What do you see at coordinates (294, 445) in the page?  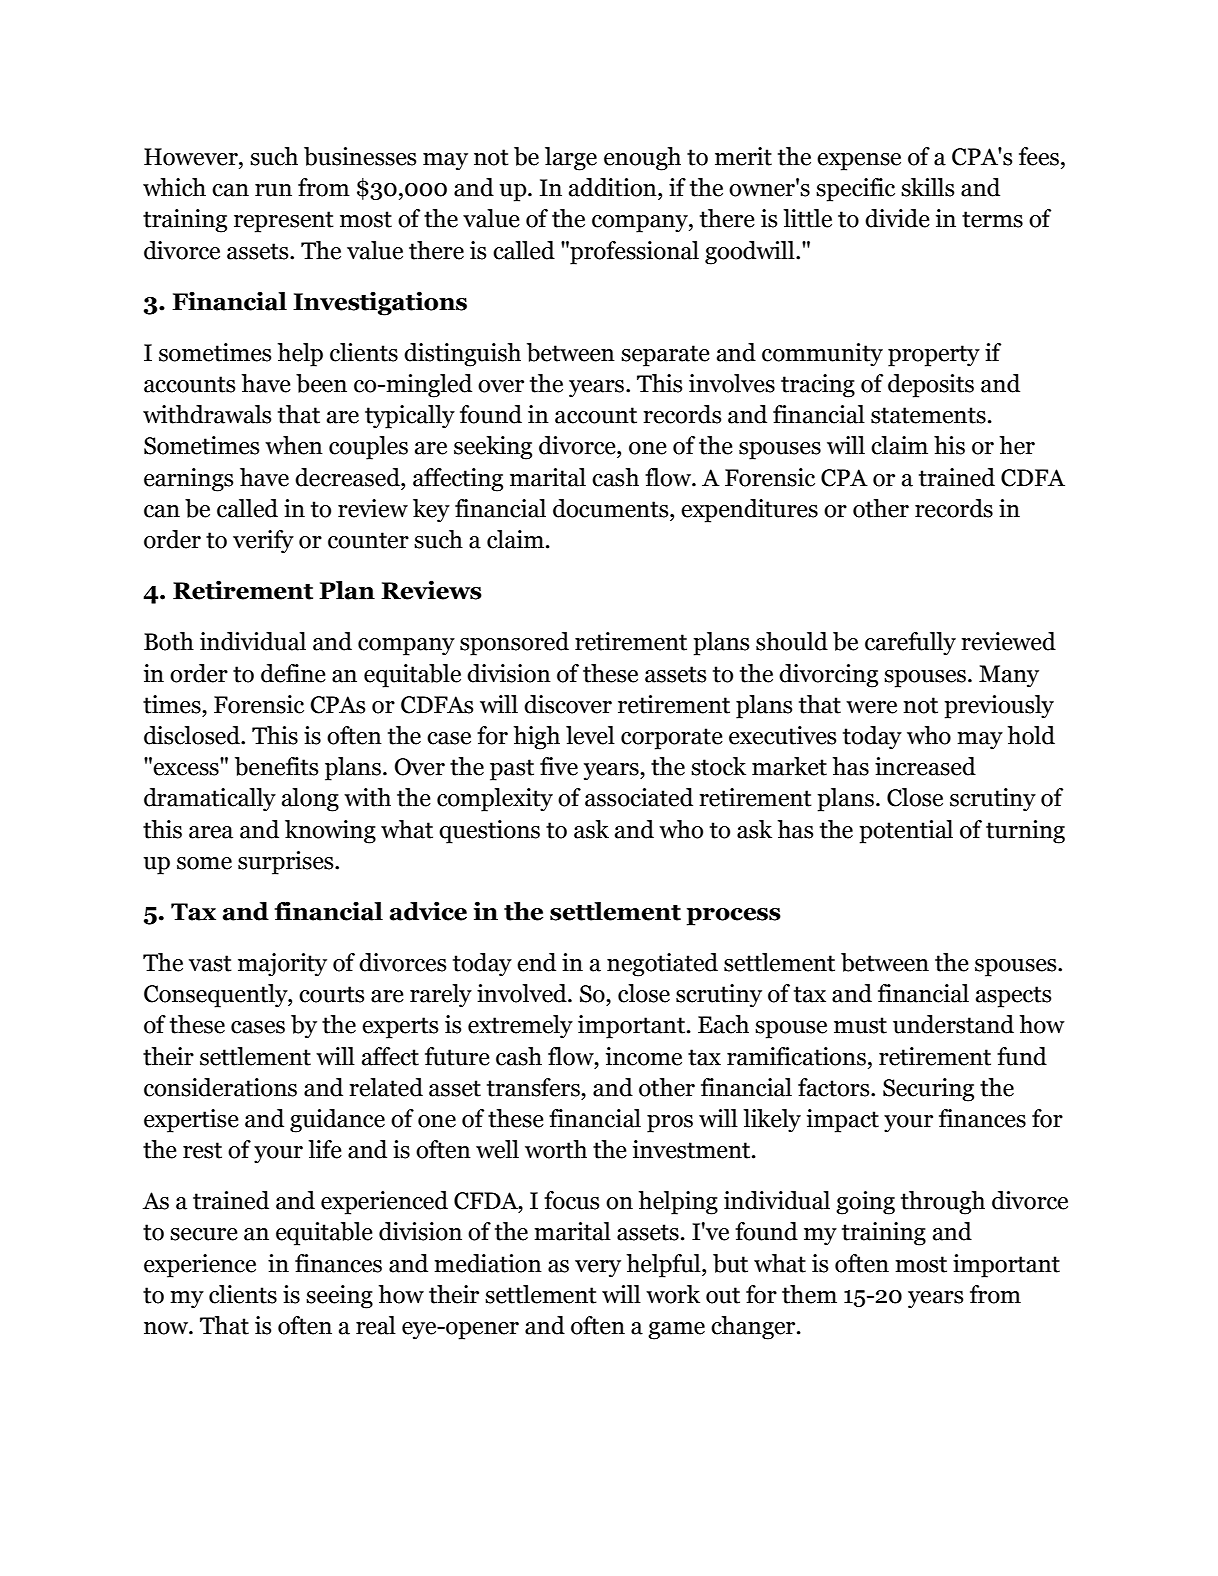 I see `when` at bounding box center [294, 445].
